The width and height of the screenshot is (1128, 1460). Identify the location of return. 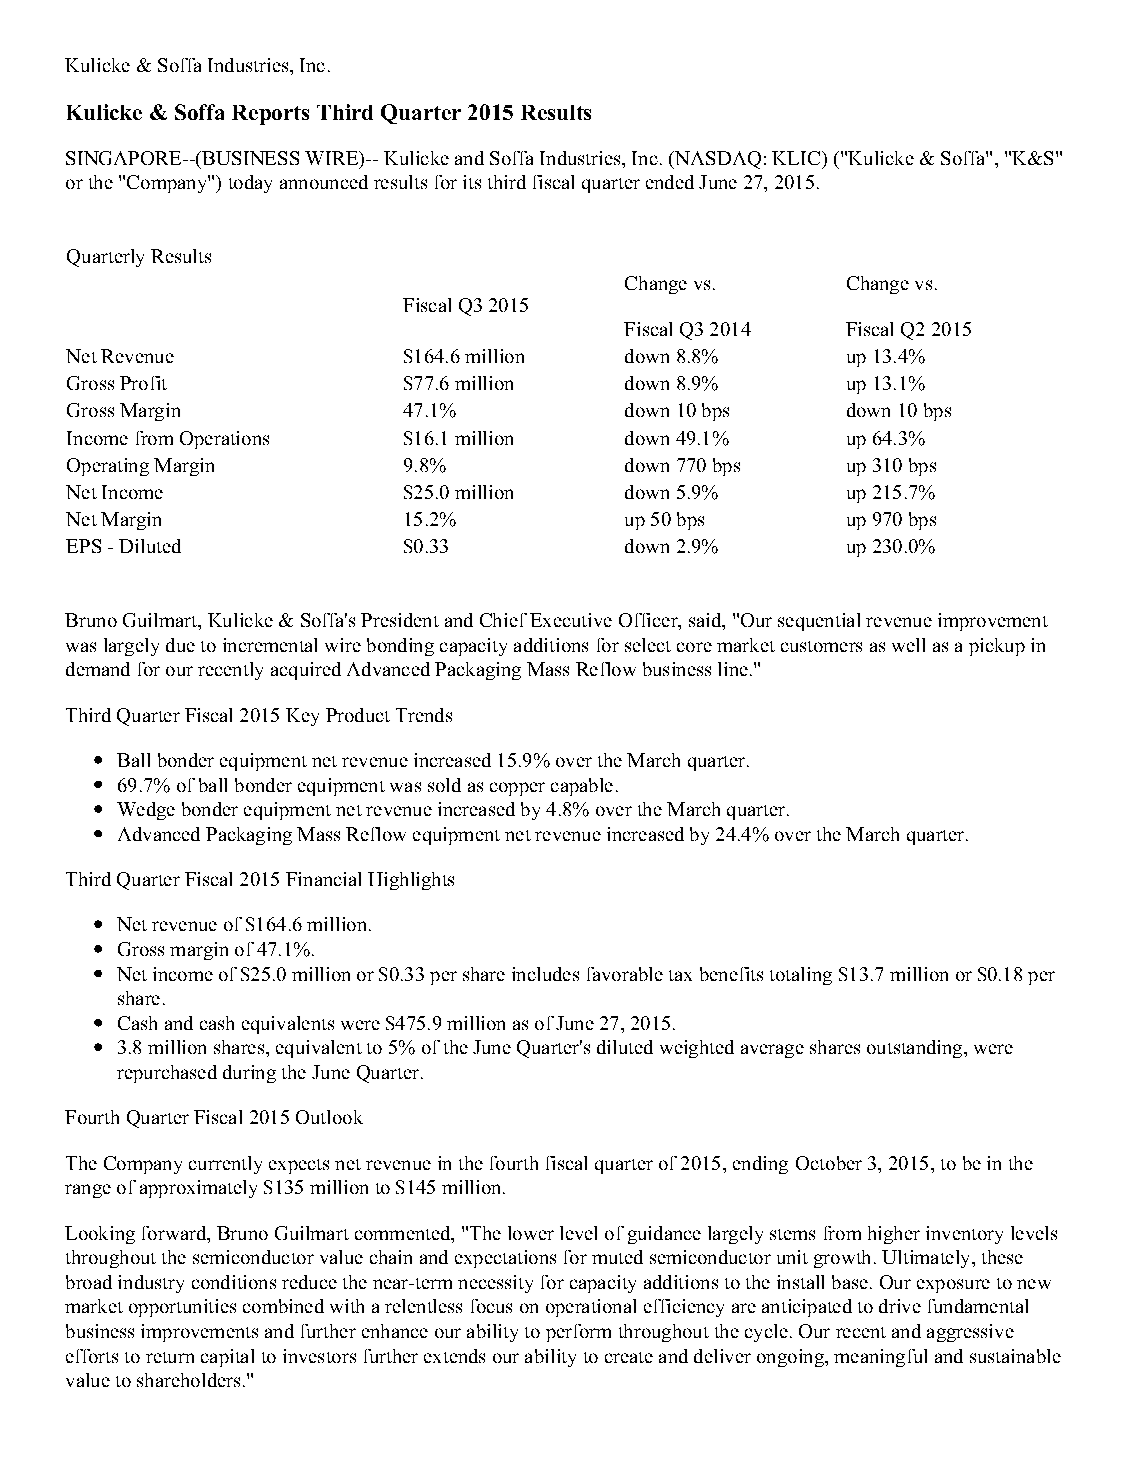
(170, 1357).
